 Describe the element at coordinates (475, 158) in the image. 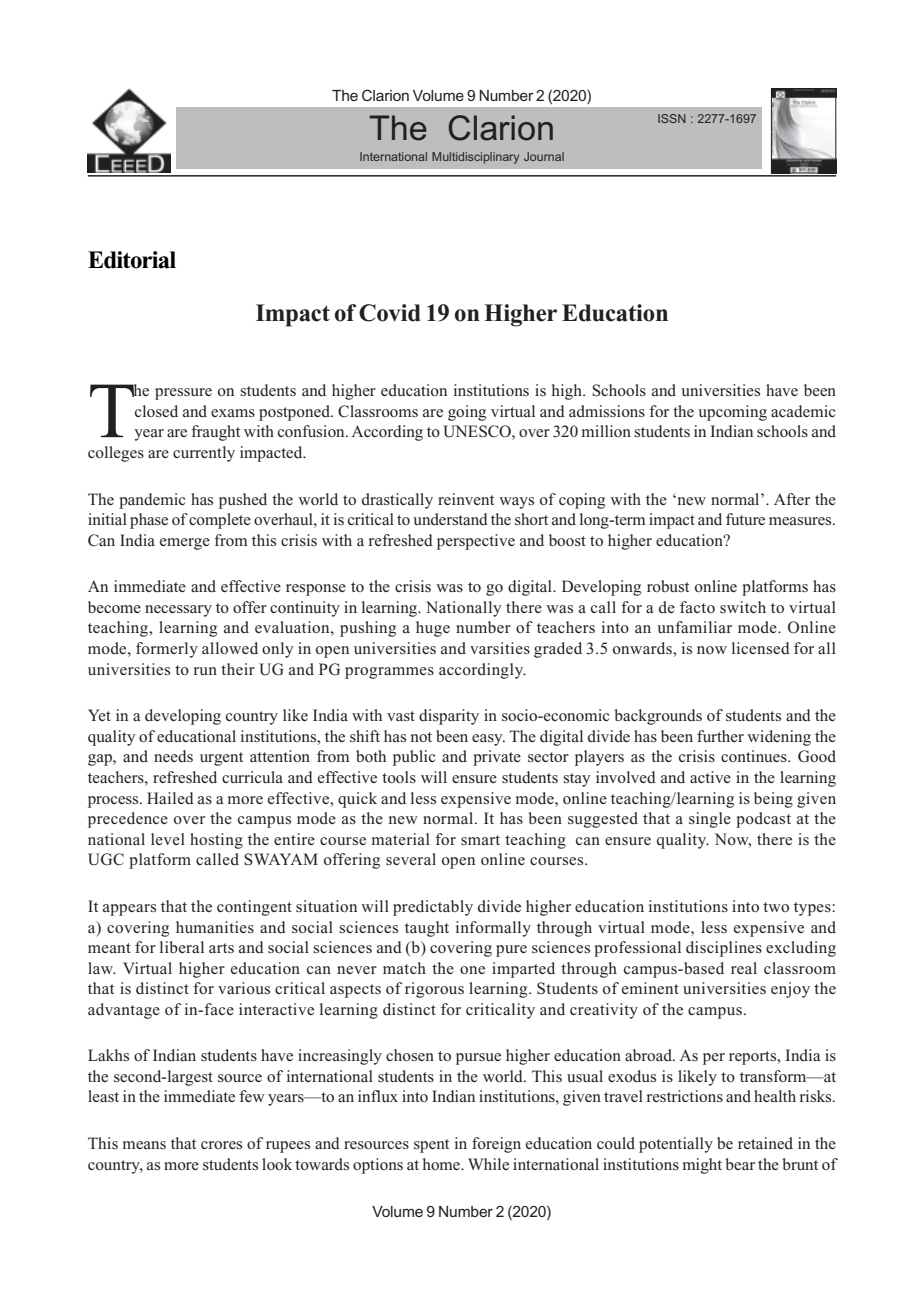

I see `Multidisciplinary` at that location.
